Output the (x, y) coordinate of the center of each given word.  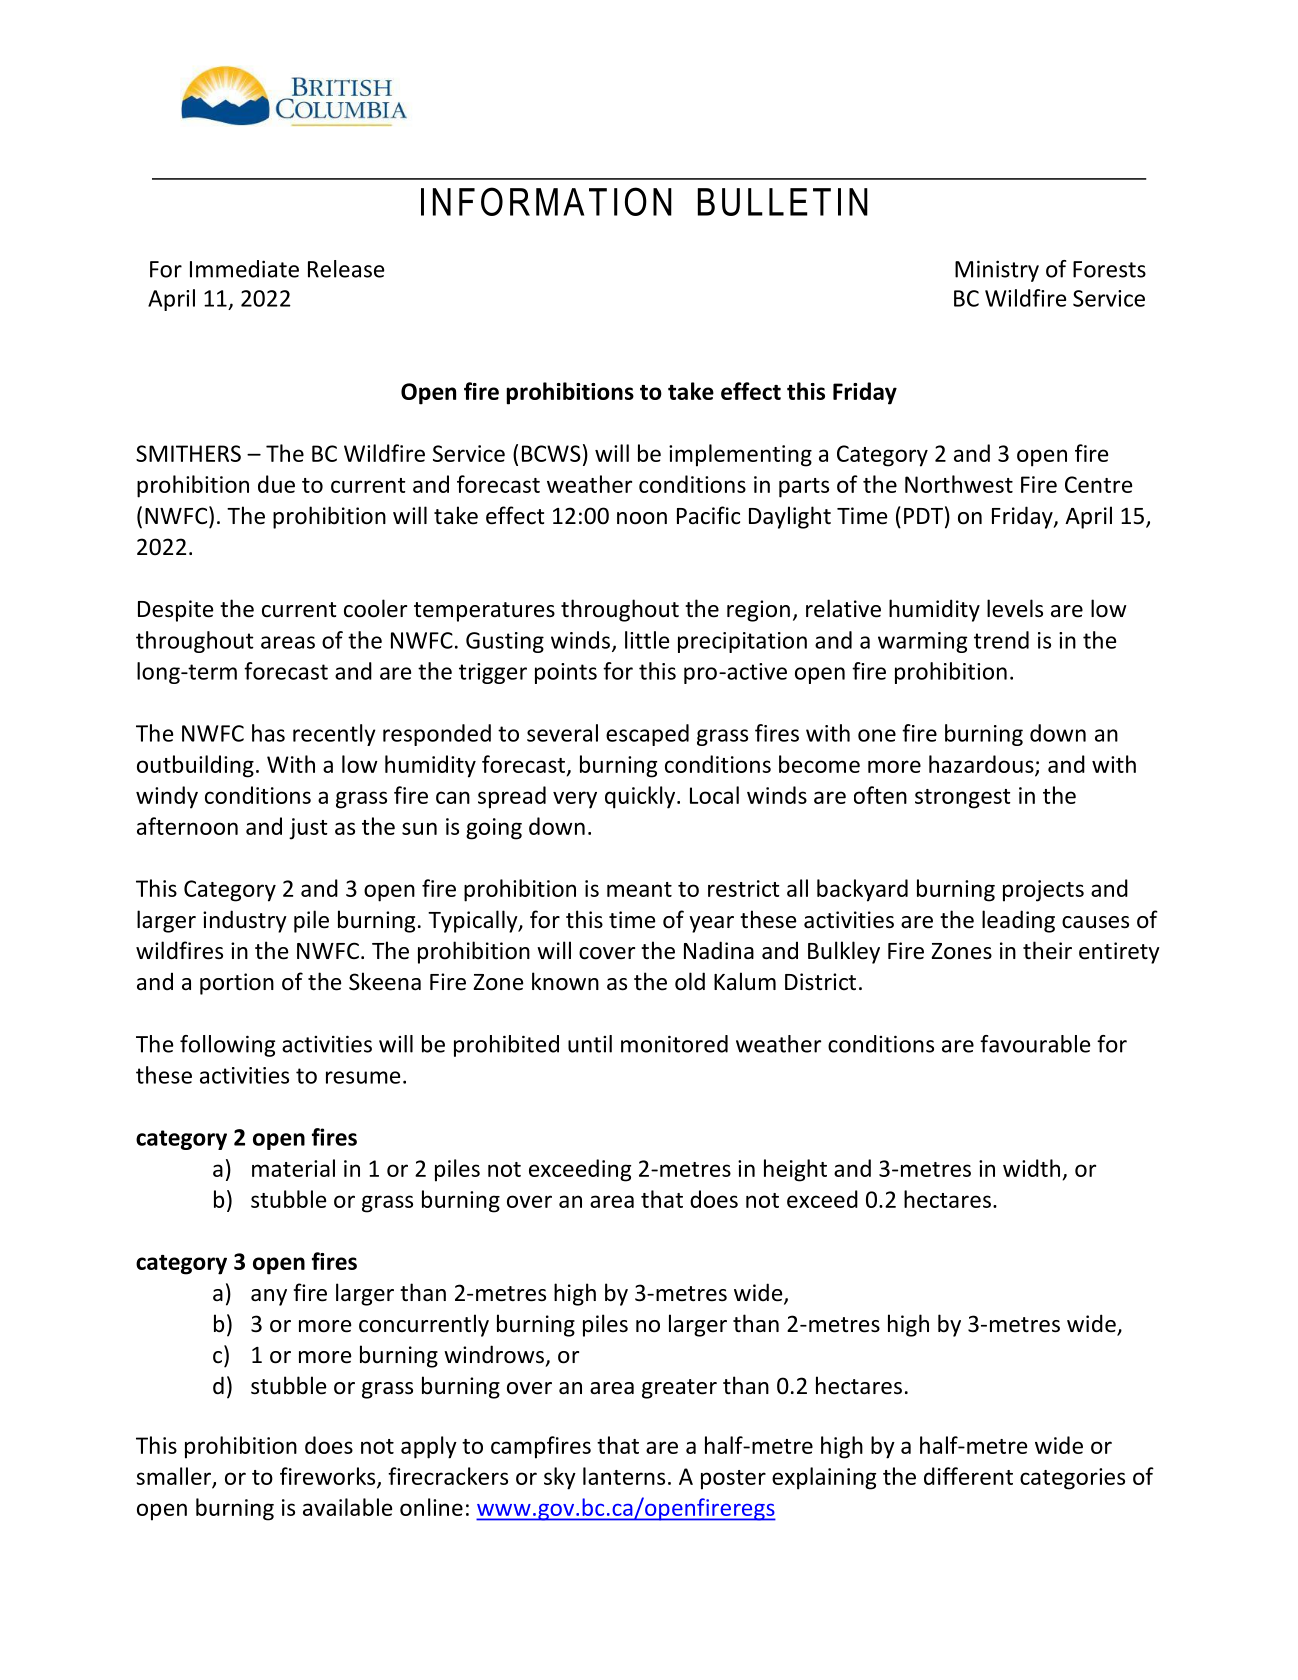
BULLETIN (783, 202)
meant (639, 889)
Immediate (244, 269)
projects (1043, 891)
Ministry (997, 271)
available (347, 1507)
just (308, 829)
